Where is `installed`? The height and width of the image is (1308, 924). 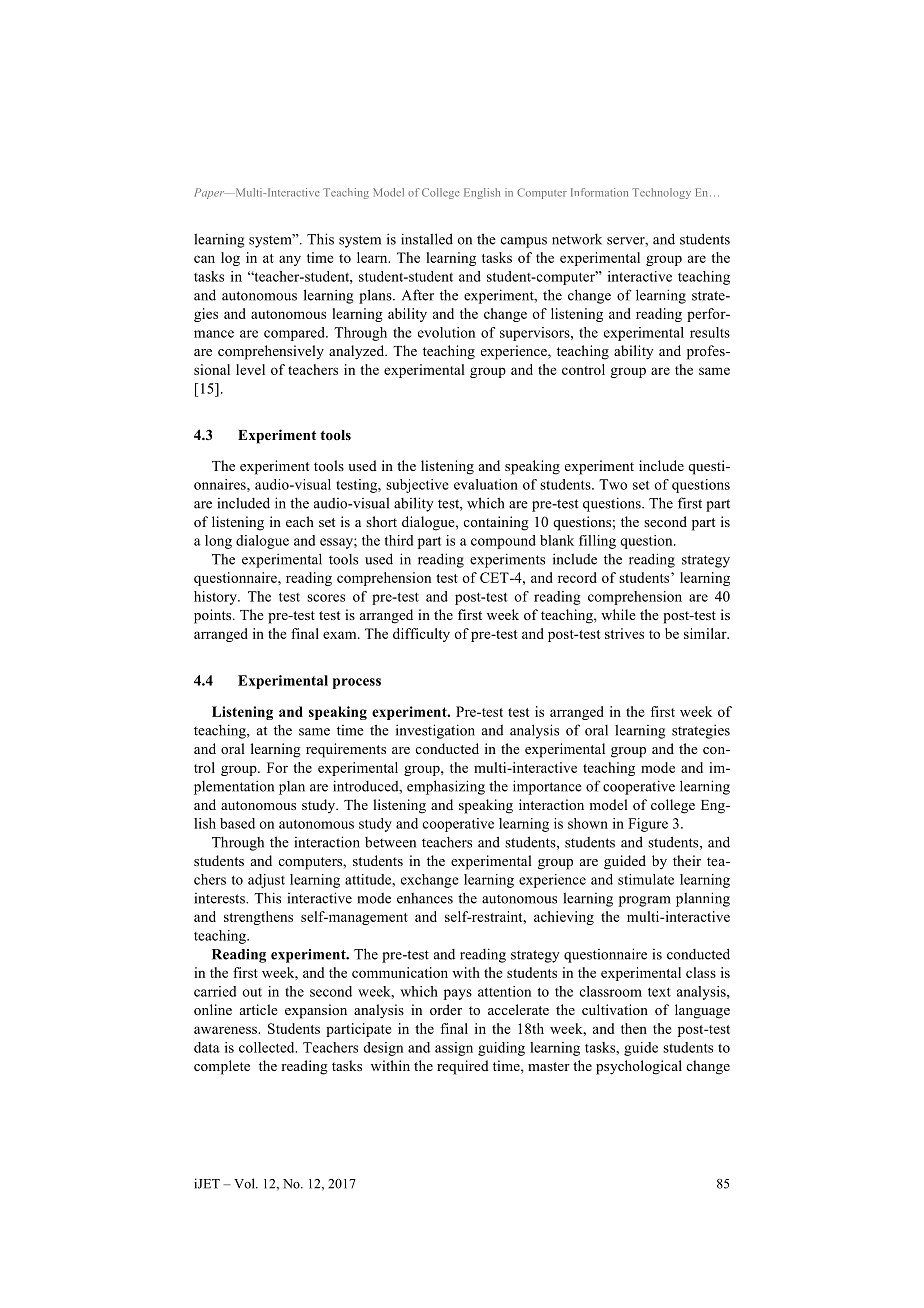 installed is located at coordinates (427, 239).
